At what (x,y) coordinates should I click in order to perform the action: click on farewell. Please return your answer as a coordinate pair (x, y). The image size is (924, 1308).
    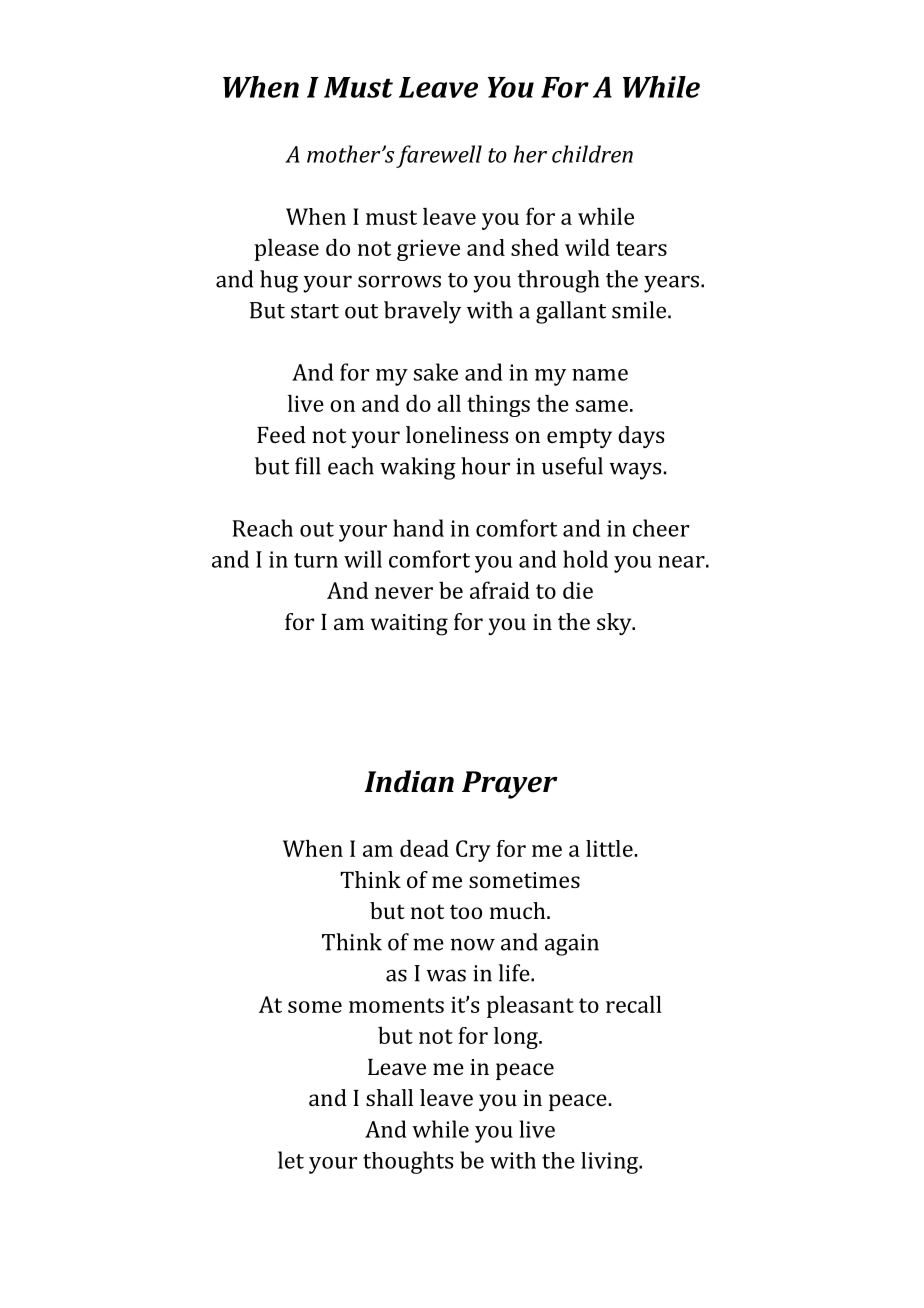
    Looking at the image, I should click on (439, 156).
